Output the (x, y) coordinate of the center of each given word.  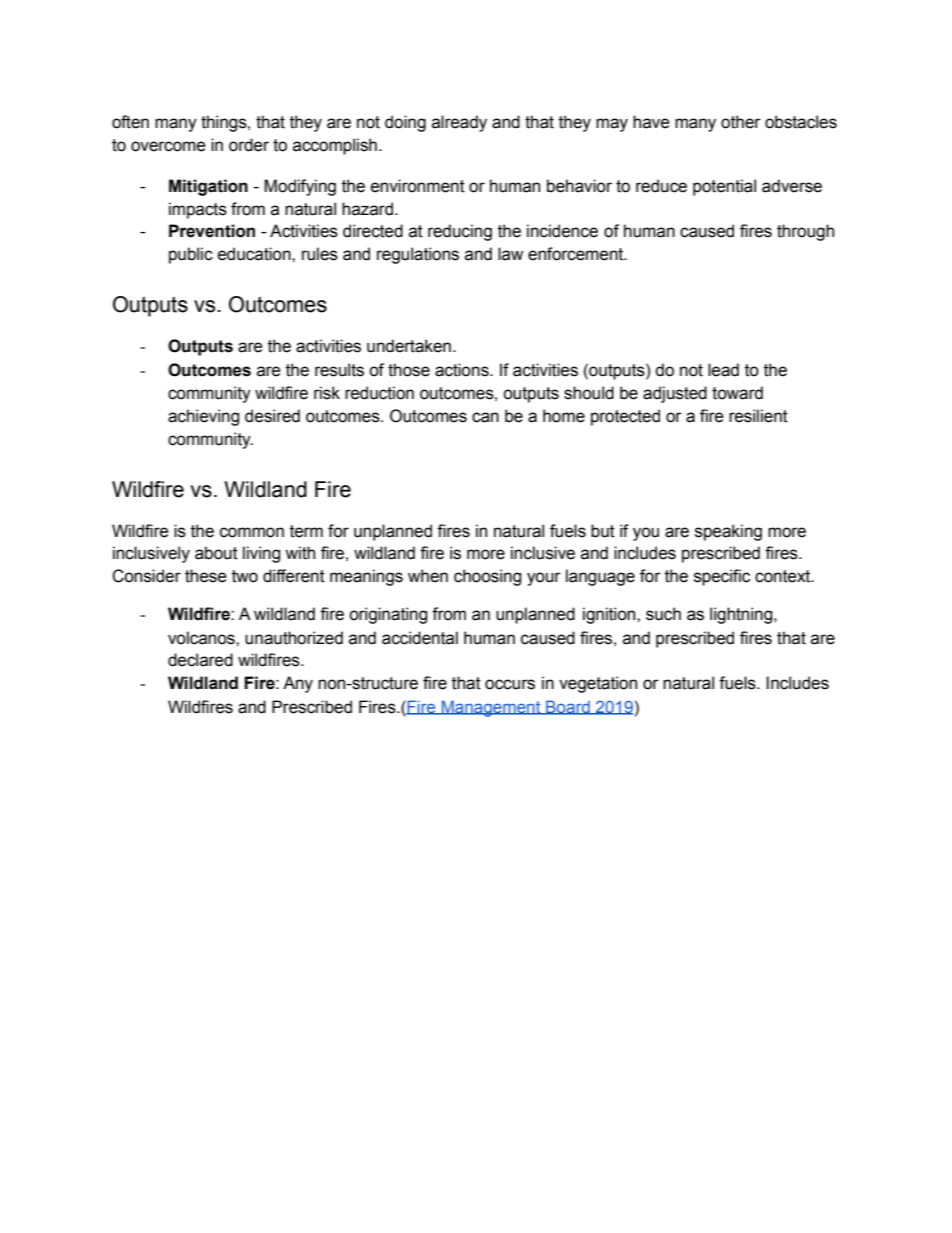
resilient (758, 416)
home (564, 416)
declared (200, 660)
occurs (510, 684)
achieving (203, 417)
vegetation (598, 684)
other (741, 122)
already (459, 123)
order (249, 145)
